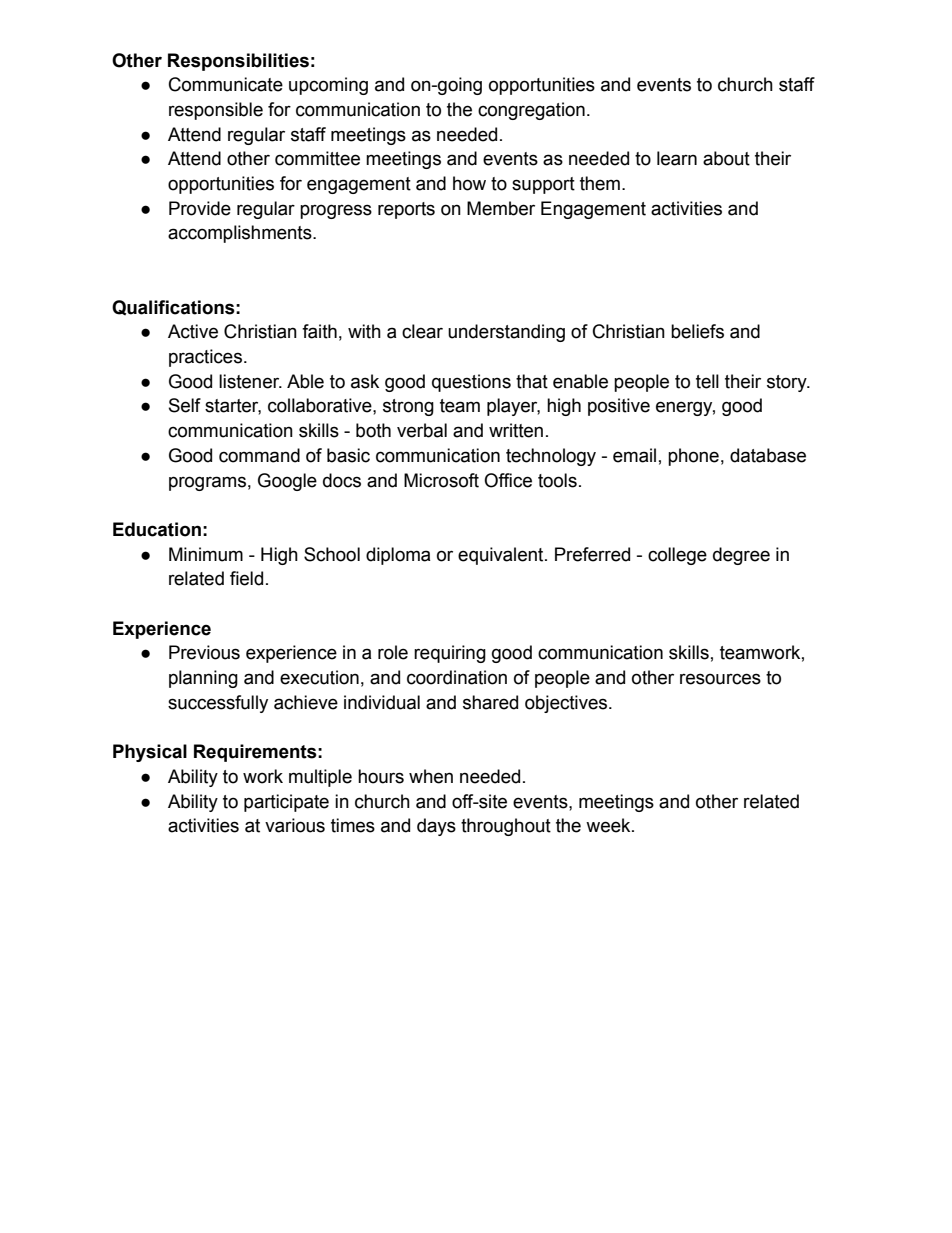 This screenshot has width=952, height=1233. I want to click on Member, so click(501, 208).
